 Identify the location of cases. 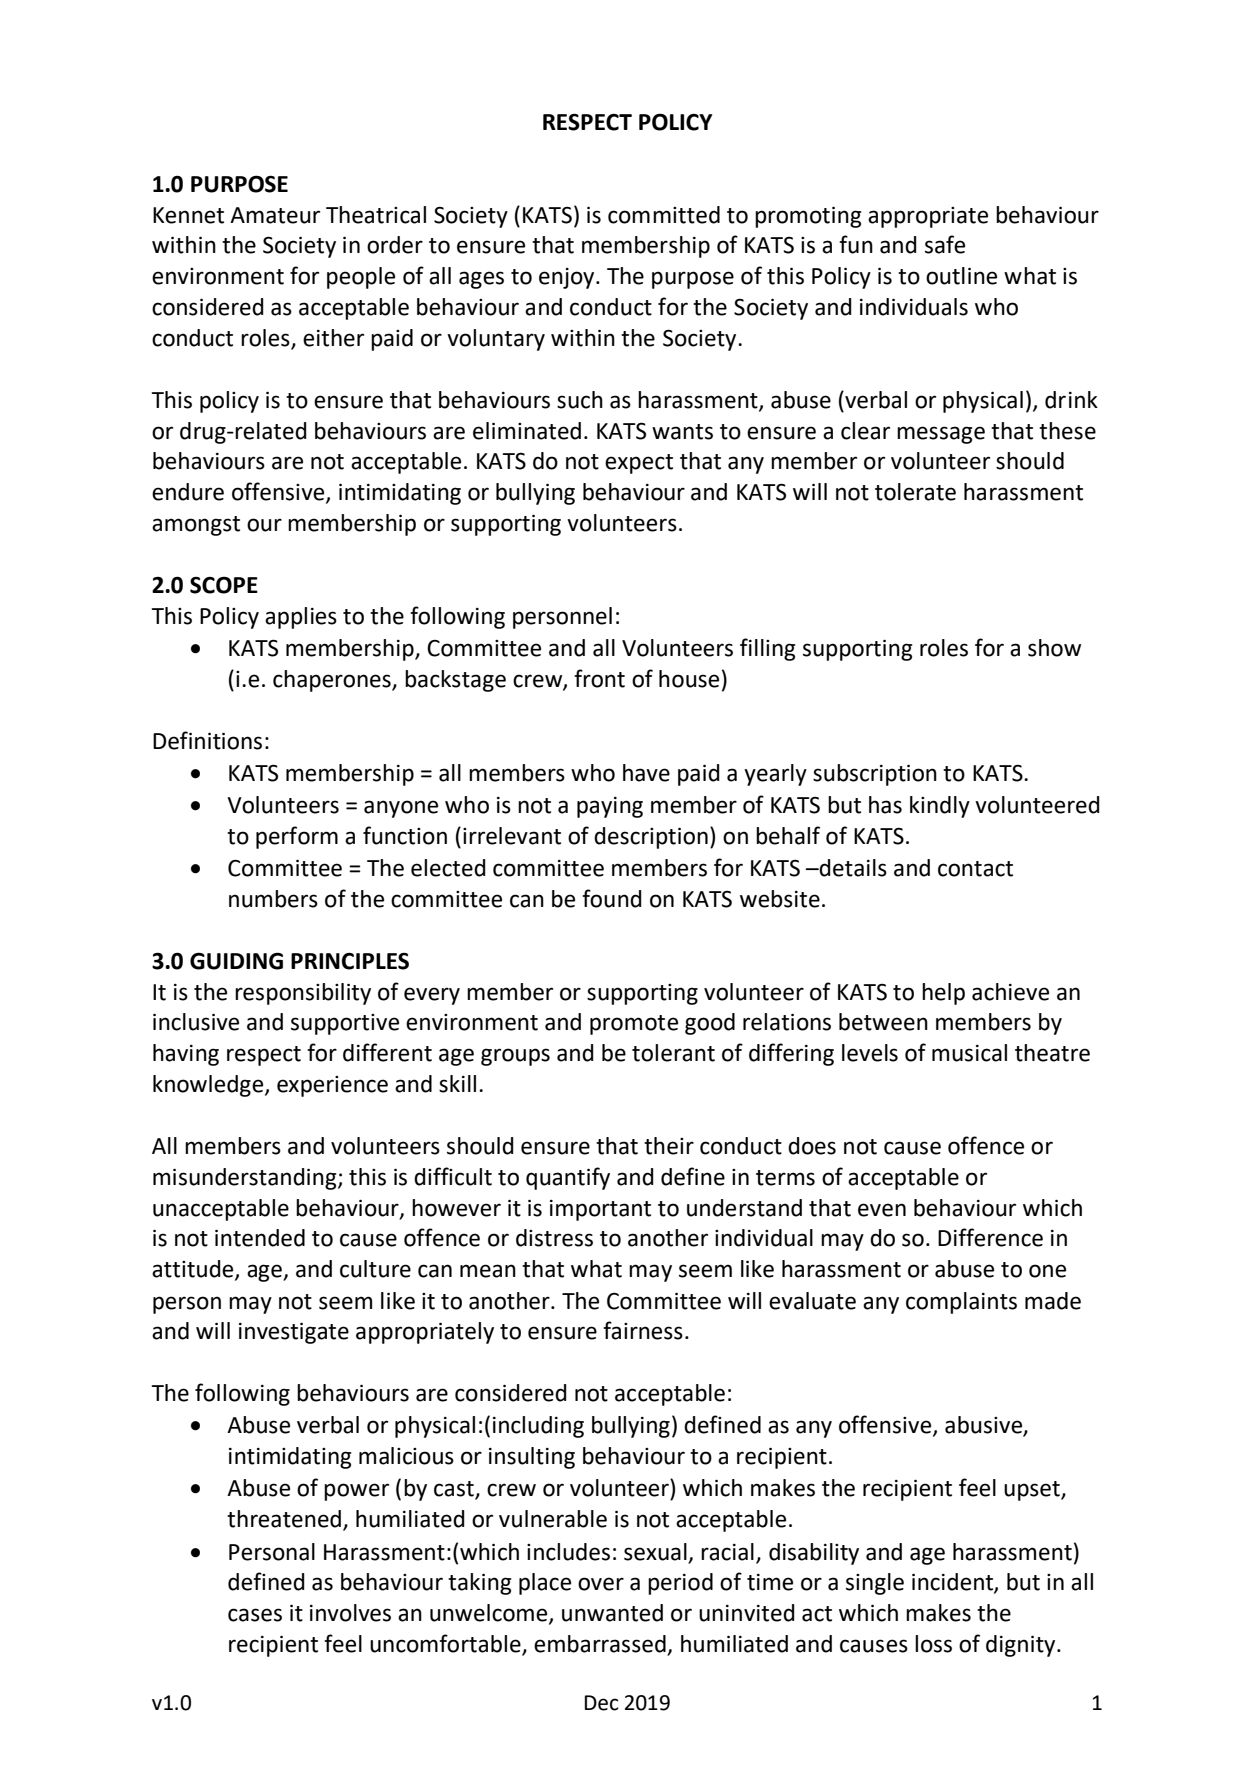
(255, 1615).
